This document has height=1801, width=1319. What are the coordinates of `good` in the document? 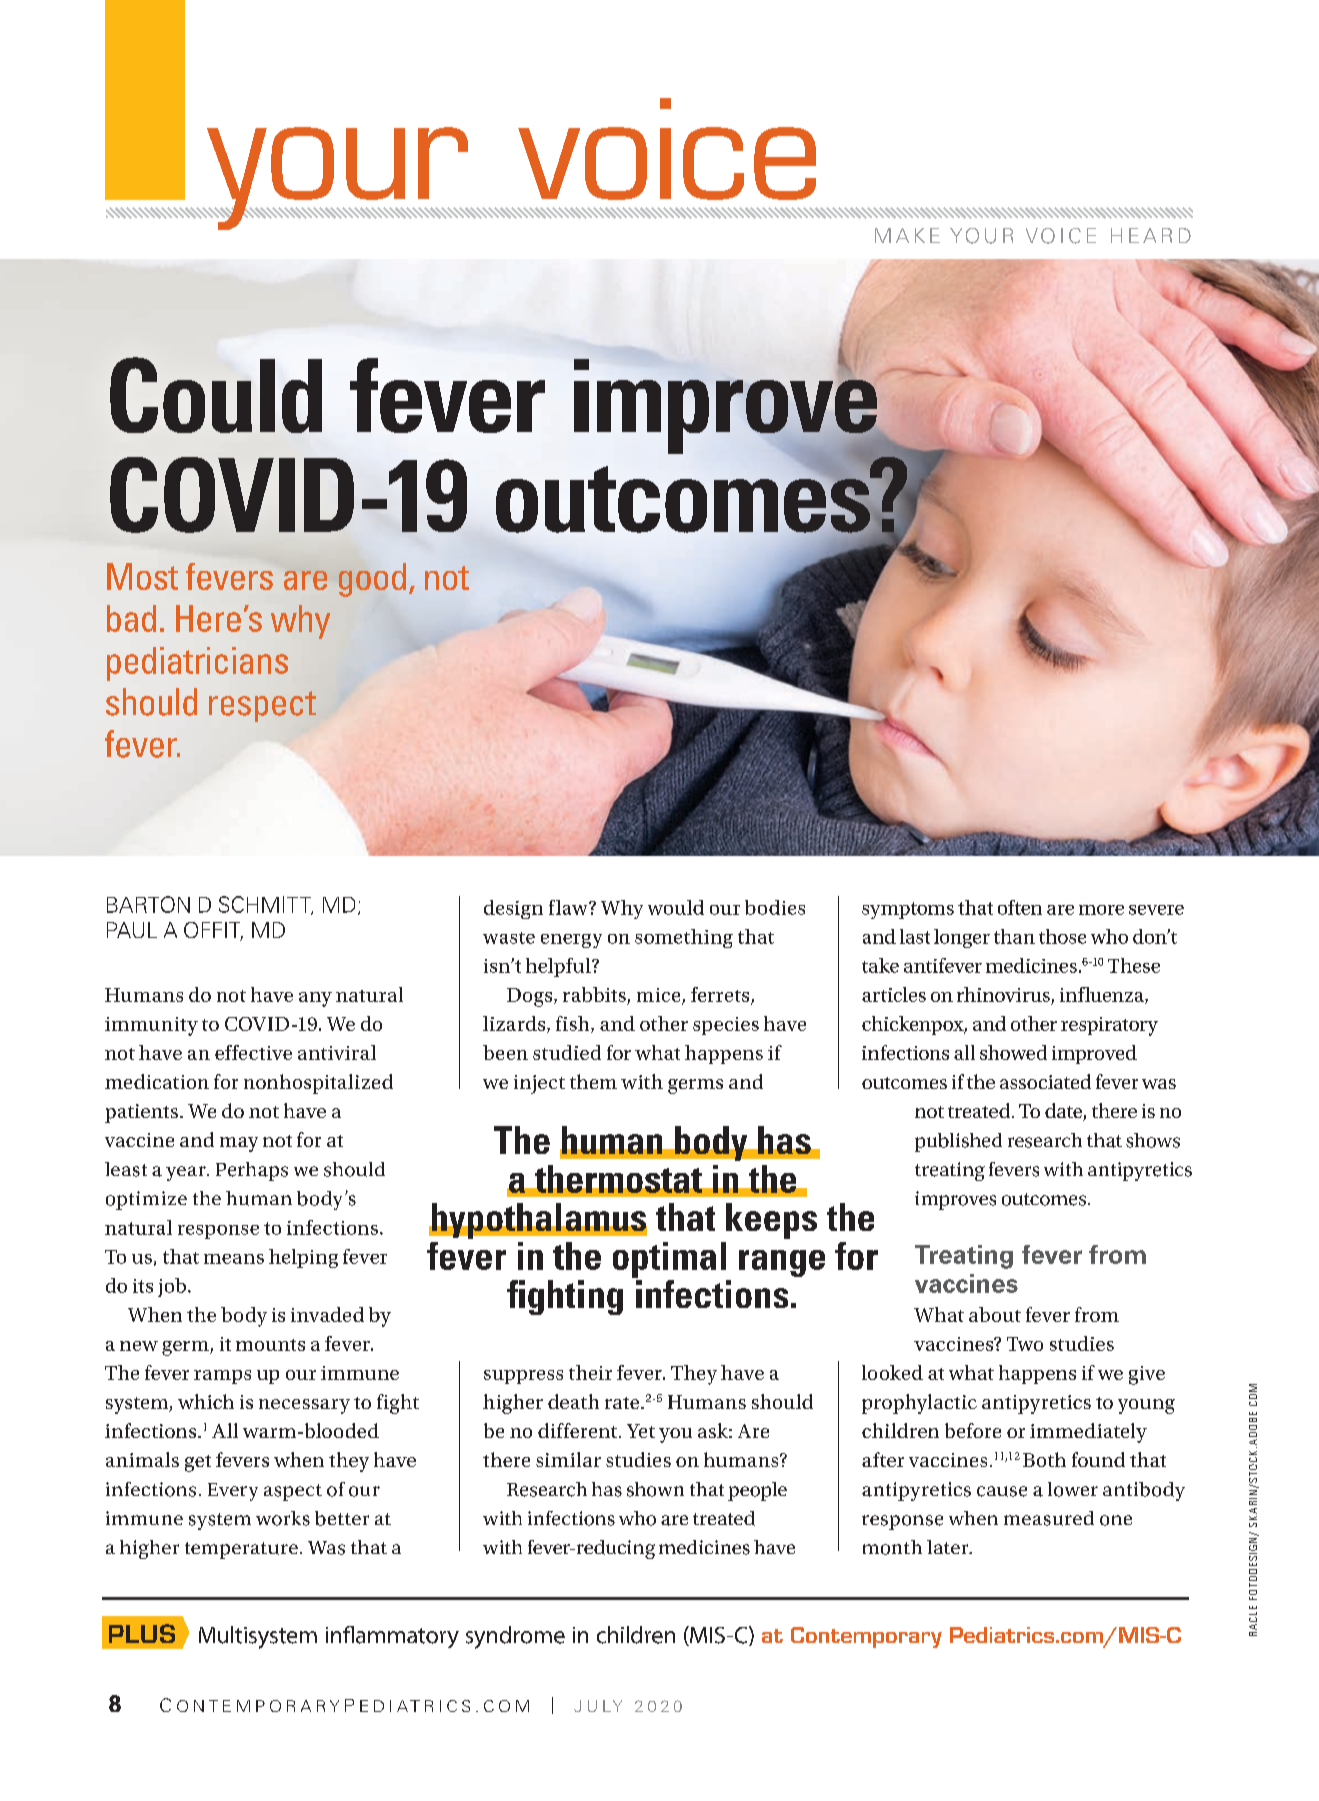 It's located at (372, 580).
